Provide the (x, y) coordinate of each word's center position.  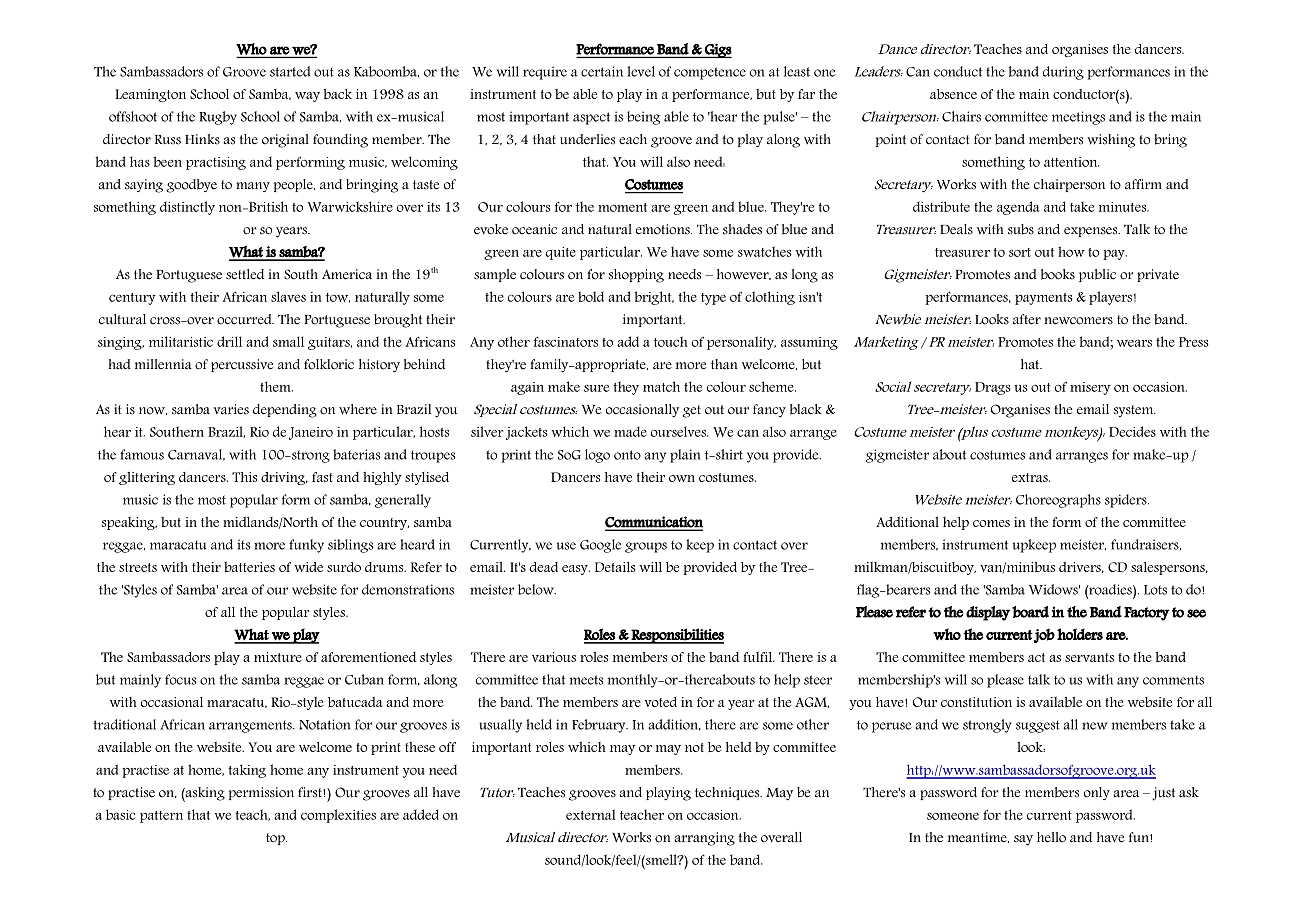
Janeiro (311, 433)
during (1063, 73)
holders (1080, 634)
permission (261, 793)
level (641, 71)
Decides (1132, 431)
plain (685, 456)
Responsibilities (677, 636)
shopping (636, 276)
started (290, 71)
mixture (278, 657)
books (1058, 274)
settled (245, 274)
